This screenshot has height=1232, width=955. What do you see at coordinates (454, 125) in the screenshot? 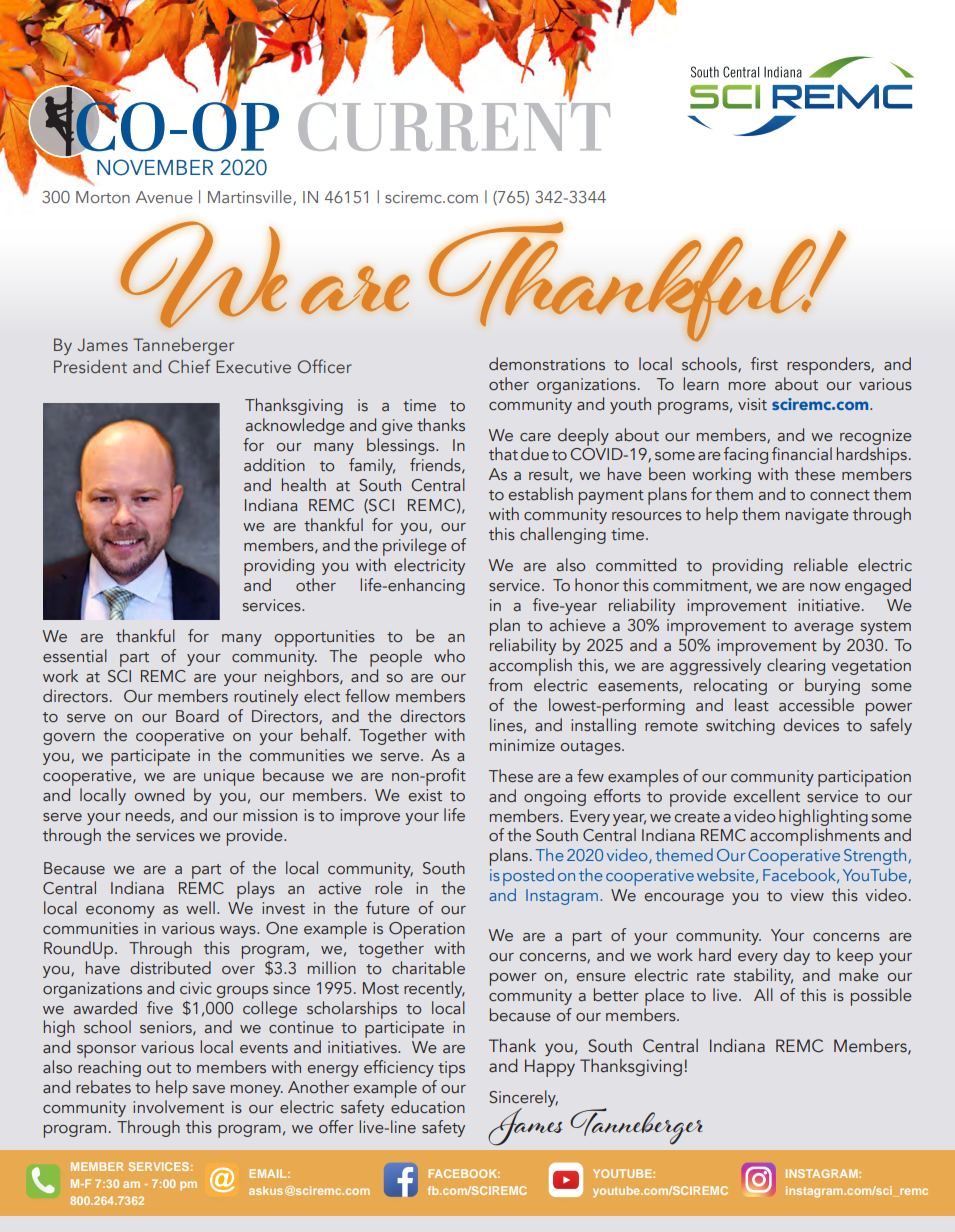
I see `CURRENT` at bounding box center [454, 125].
